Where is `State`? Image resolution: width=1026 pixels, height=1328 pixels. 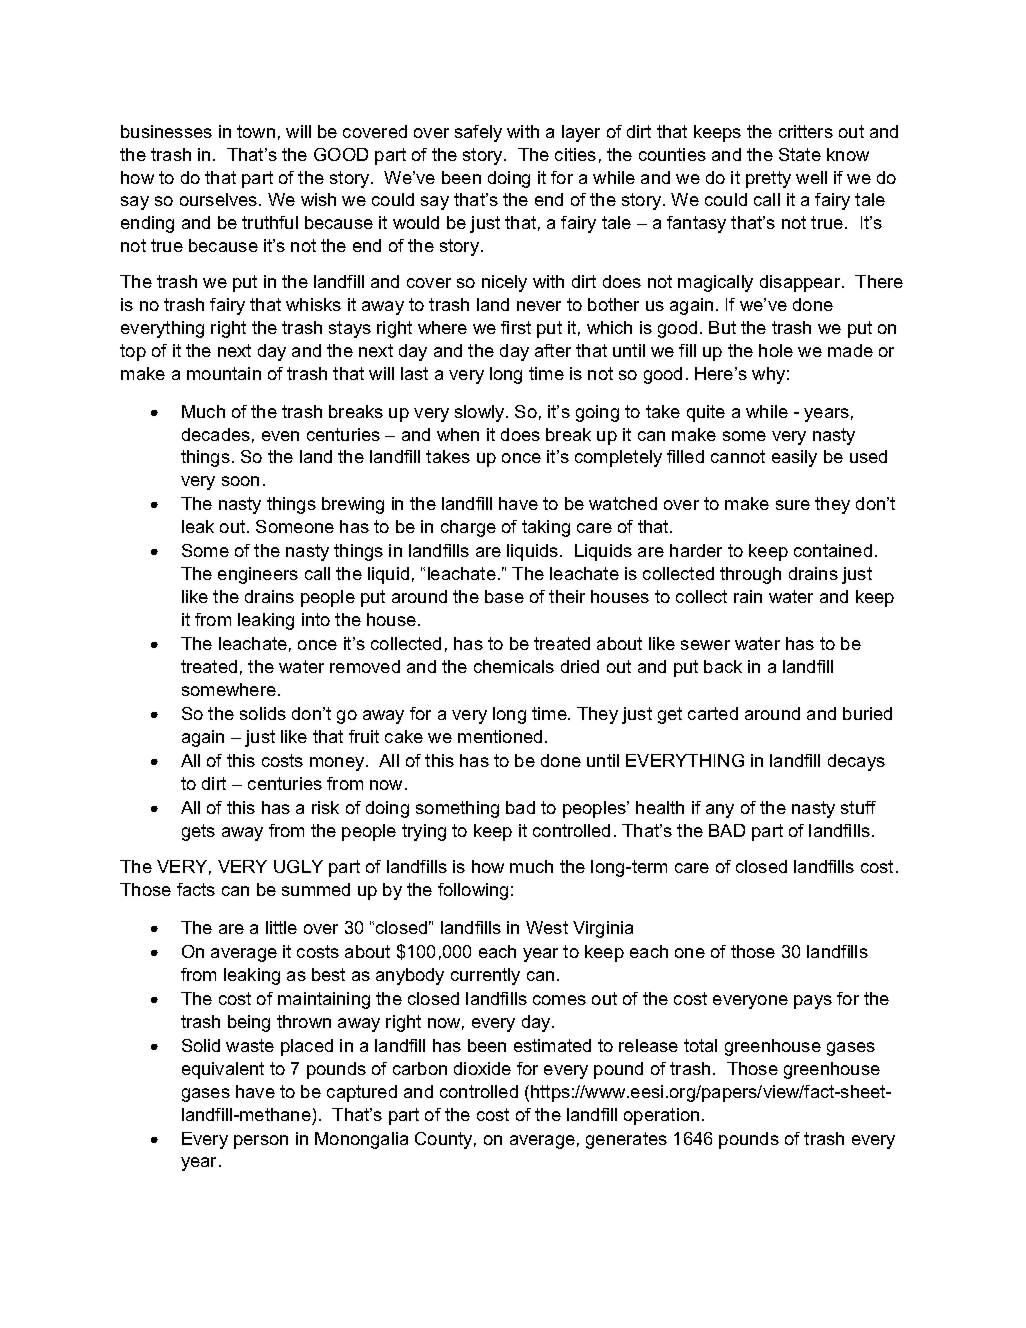
State is located at coordinates (800, 154).
